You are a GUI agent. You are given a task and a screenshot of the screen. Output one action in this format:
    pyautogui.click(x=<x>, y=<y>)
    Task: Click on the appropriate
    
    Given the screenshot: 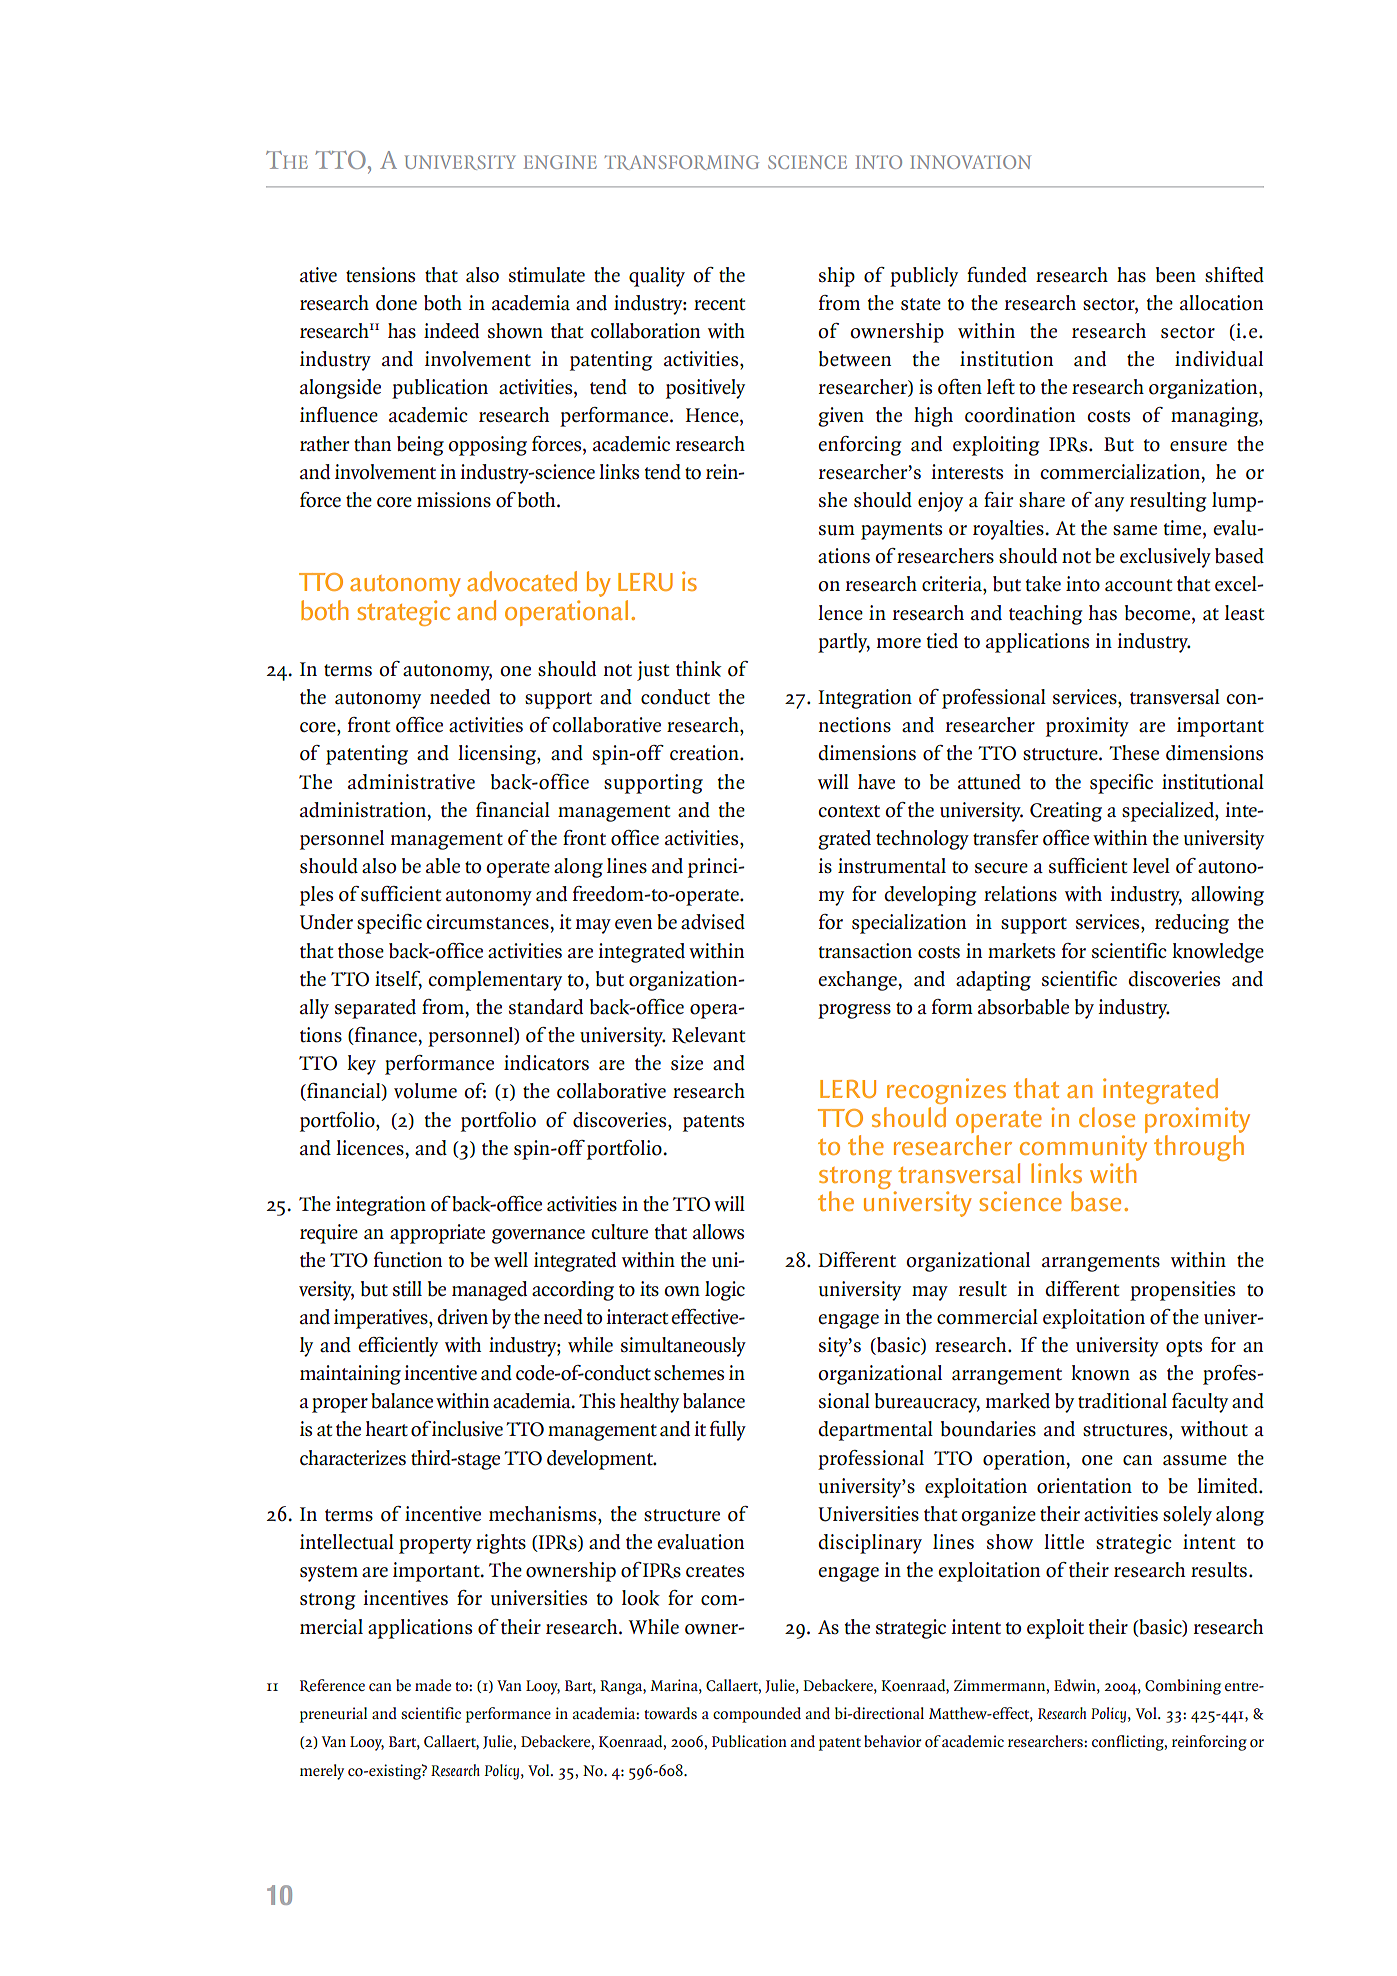 What is the action you would take?
    pyautogui.click(x=437, y=1234)
